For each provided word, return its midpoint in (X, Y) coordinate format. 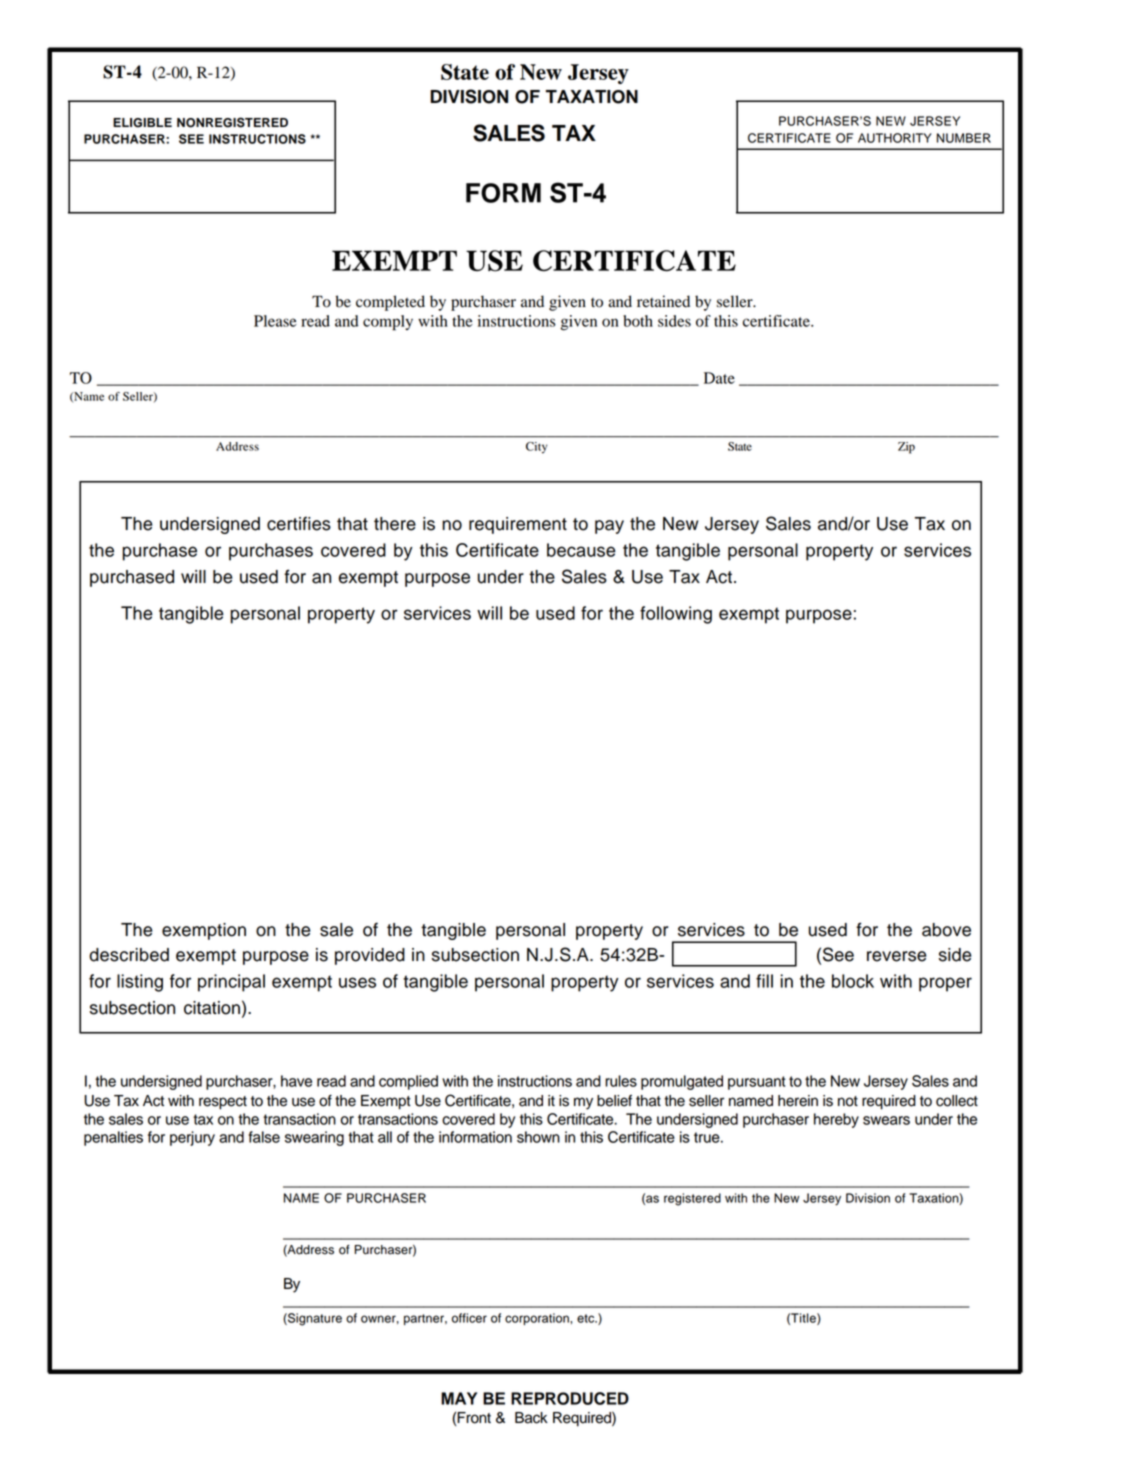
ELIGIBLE (142, 123)
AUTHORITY (895, 138)
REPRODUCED (570, 1398)
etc (587, 1318)
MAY (459, 1398)
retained (663, 301)
